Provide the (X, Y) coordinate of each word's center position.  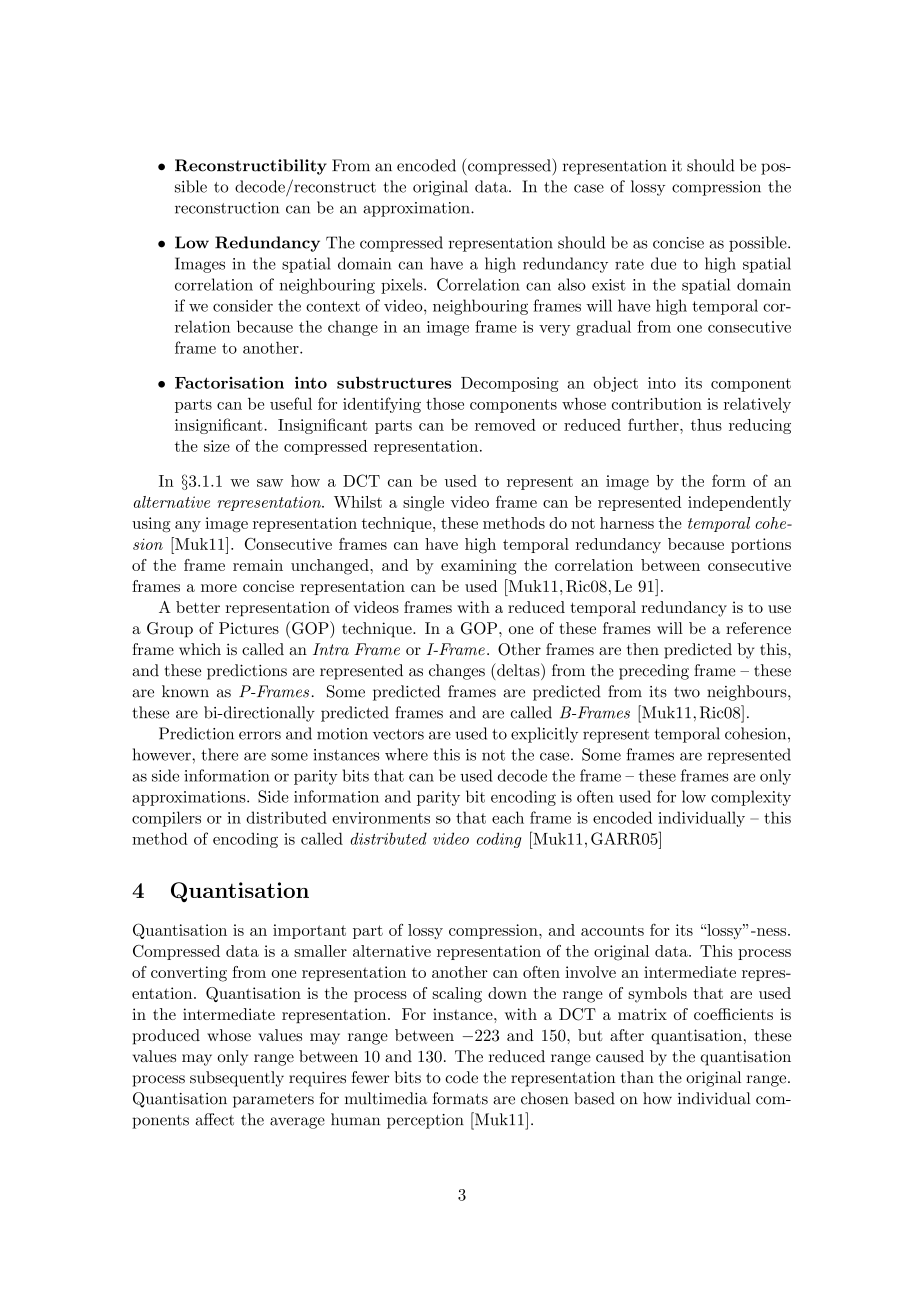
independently (739, 503)
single (423, 503)
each (508, 817)
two (687, 692)
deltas (518, 670)
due (663, 263)
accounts (612, 930)
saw (270, 483)
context (333, 306)
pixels (403, 286)
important (309, 931)
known (185, 691)
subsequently (237, 1079)
